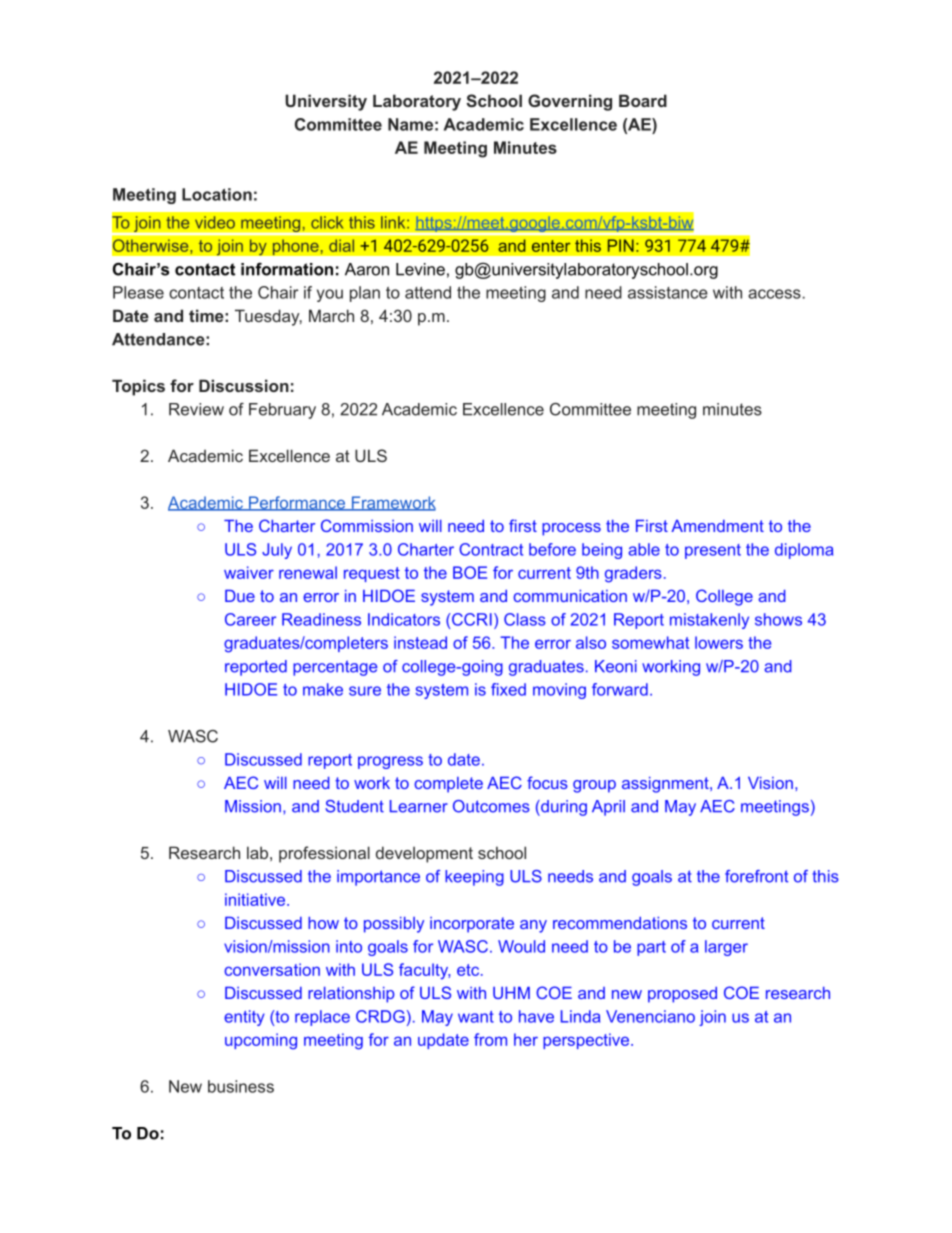  What do you see at coordinates (297, 503) in the screenshot?
I see `Performance` at bounding box center [297, 503].
